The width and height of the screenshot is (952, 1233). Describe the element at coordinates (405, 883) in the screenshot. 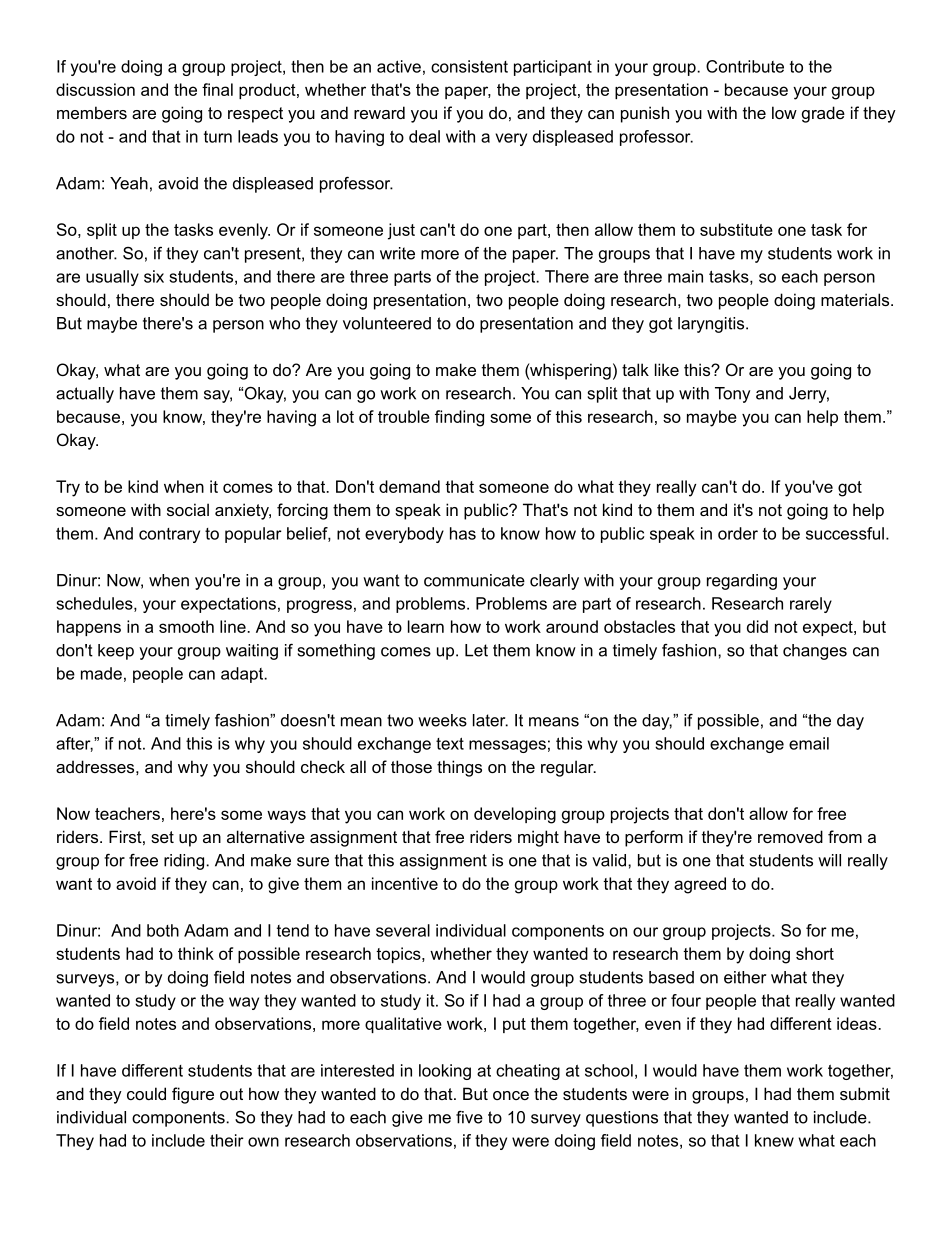

I see `incentive` at that location.
